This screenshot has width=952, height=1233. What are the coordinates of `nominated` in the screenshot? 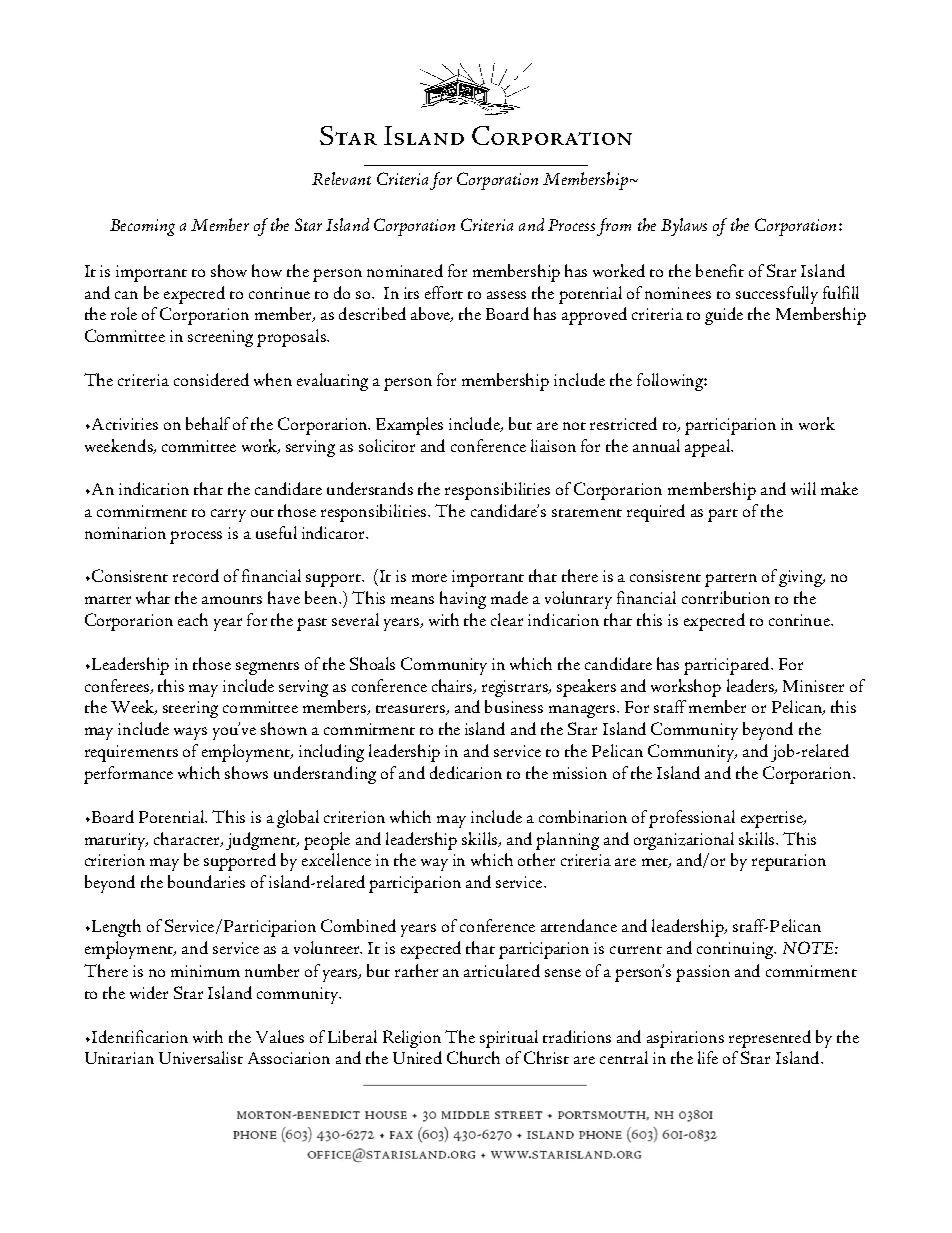 It's located at (405, 270).
